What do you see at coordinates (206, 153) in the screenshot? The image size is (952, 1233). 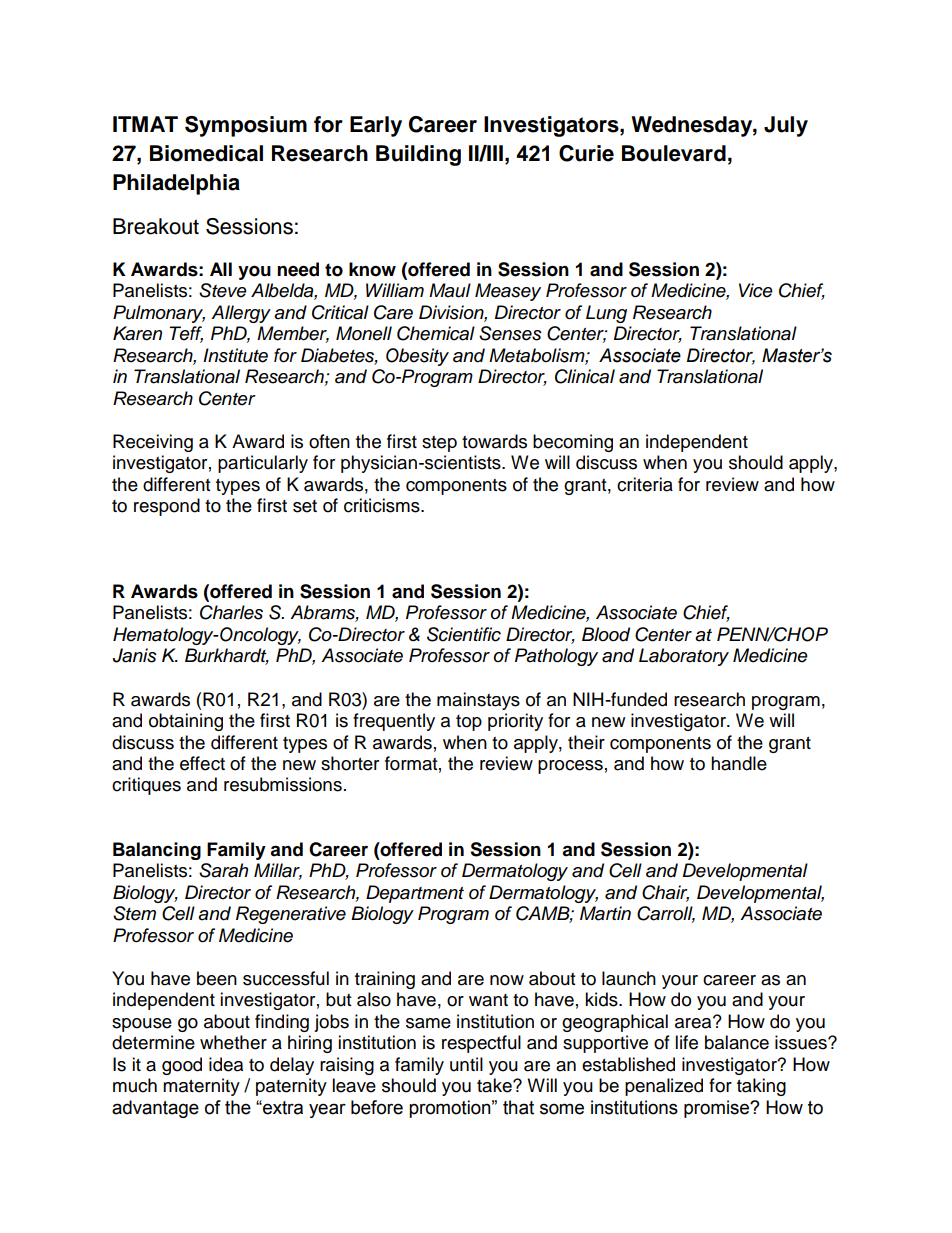 I see `Biomedical` at bounding box center [206, 153].
